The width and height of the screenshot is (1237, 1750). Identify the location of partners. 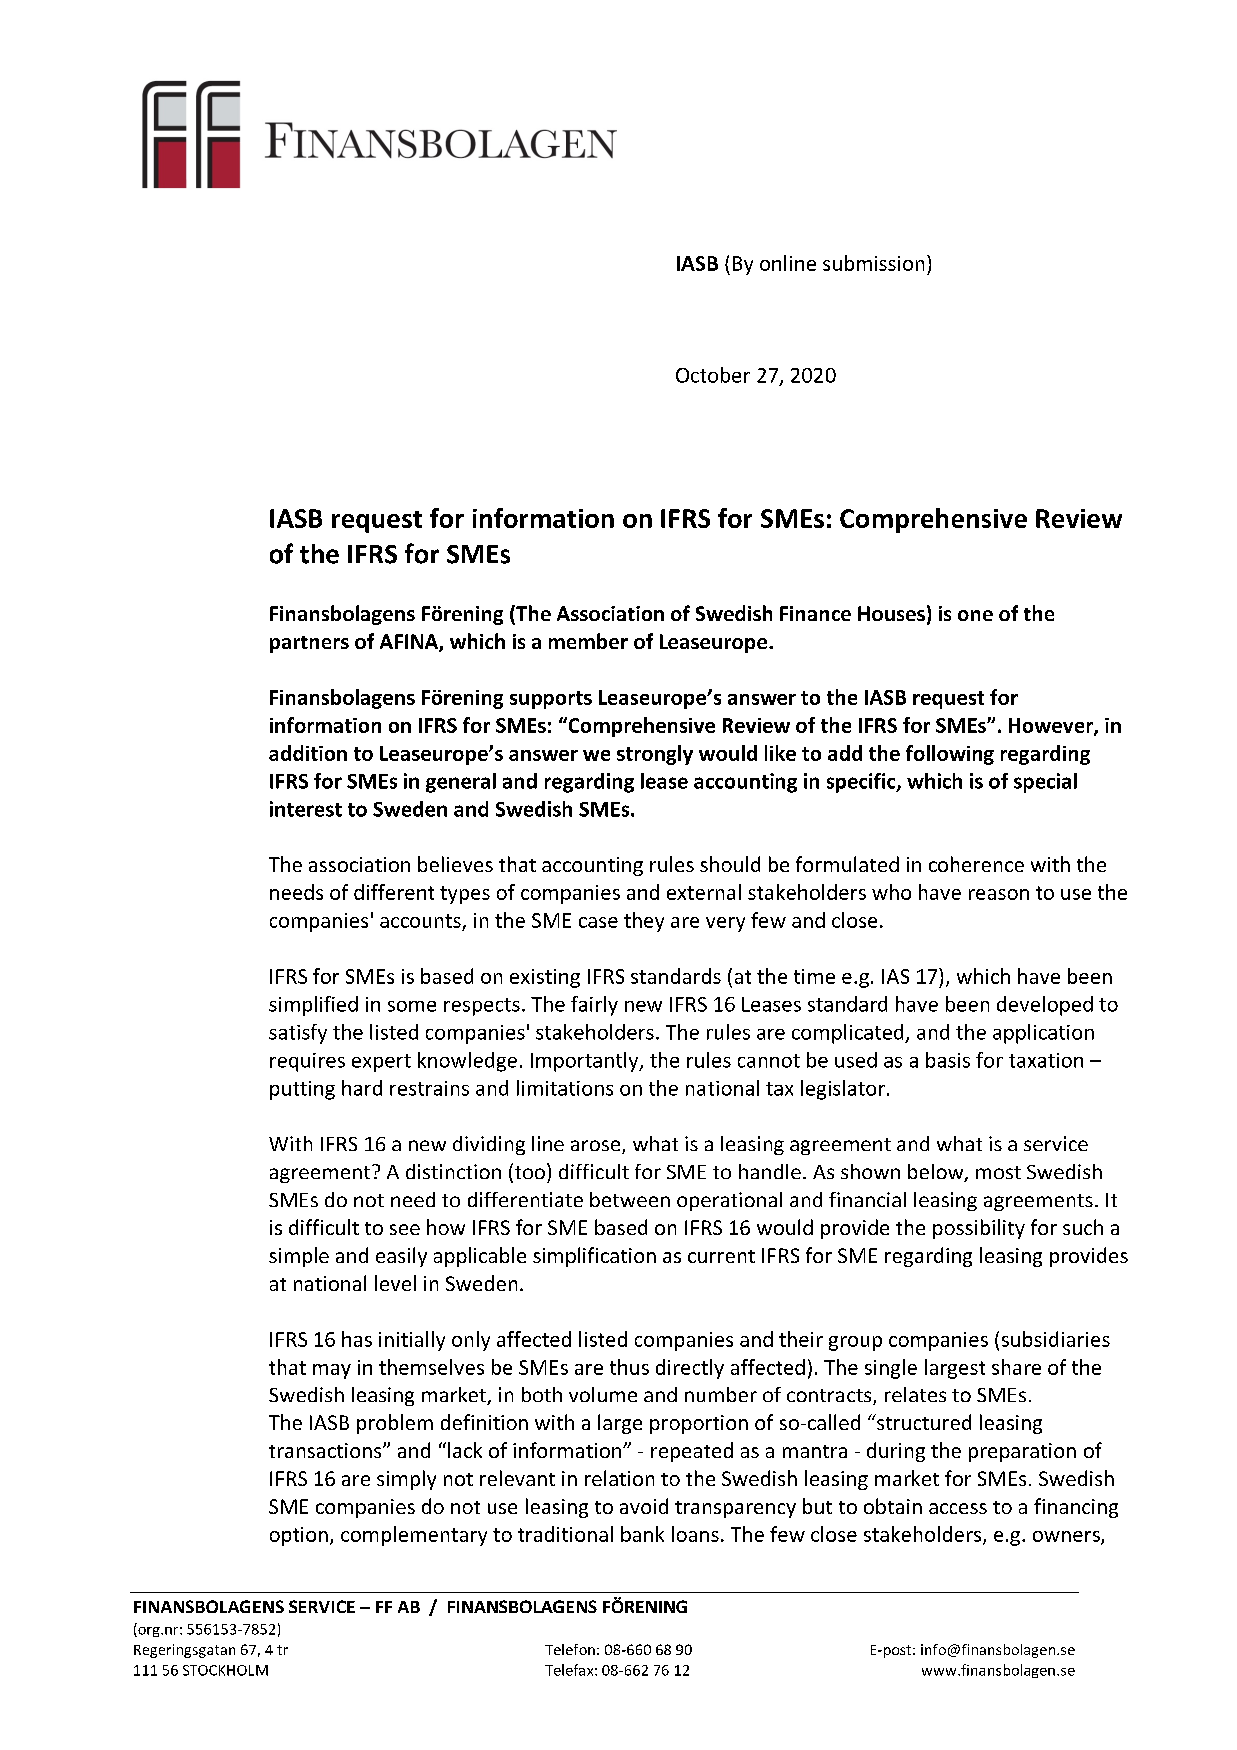
(309, 644).
